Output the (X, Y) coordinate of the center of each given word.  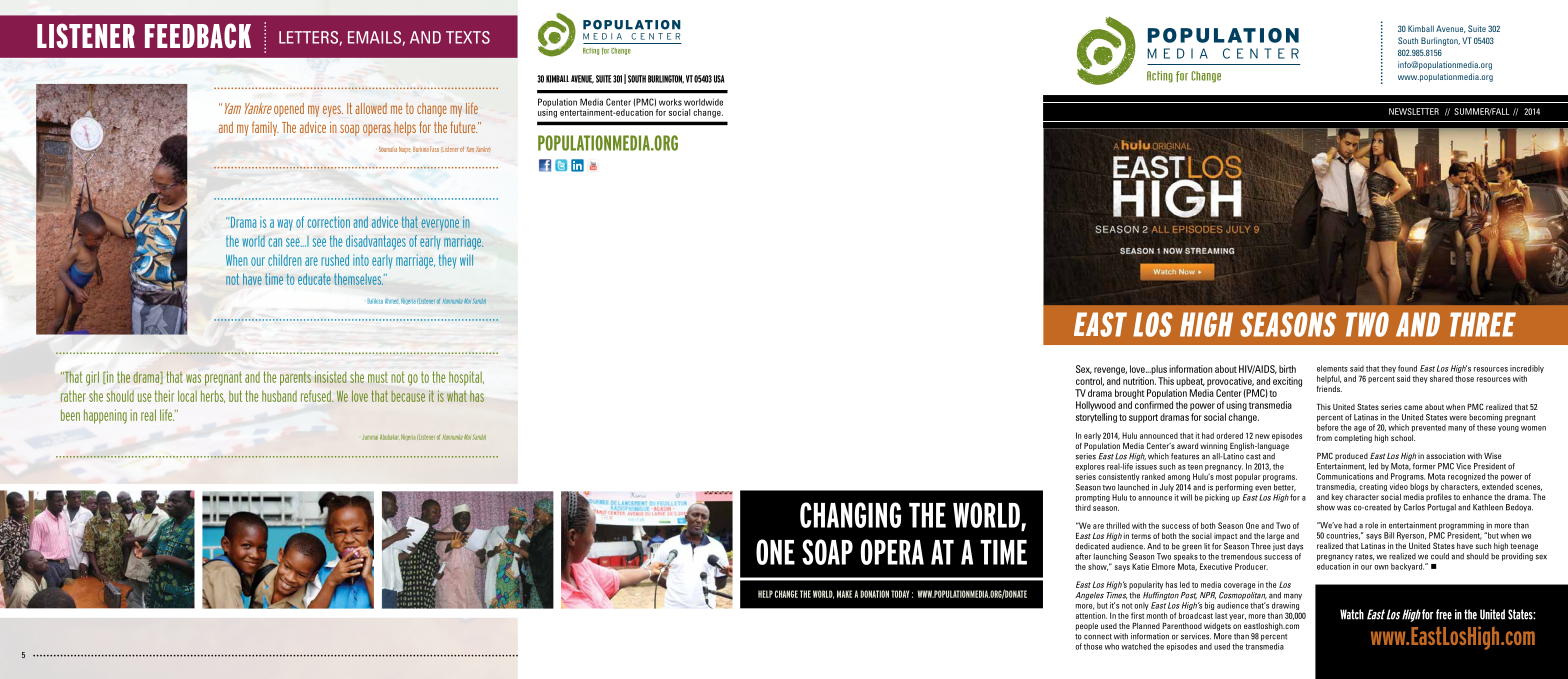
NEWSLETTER (1414, 111)
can (275, 242)
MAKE (844, 594)
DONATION (874, 594)
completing (1353, 437)
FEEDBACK (198, 36)
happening (105, 416)
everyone (440, 225)
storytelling (1096, 416)
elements (1332, 368)
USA (719, 79)
